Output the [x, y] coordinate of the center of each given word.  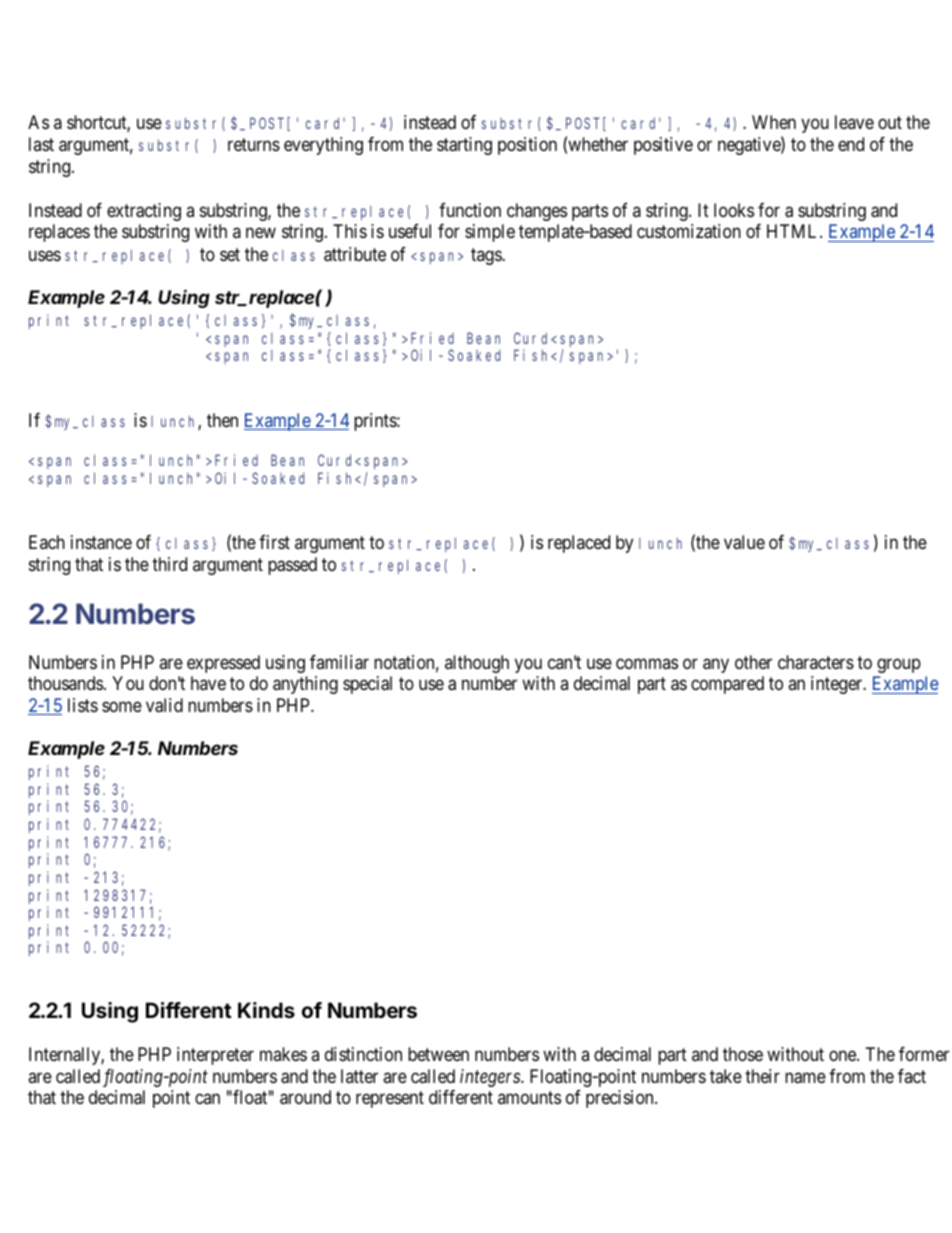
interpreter [215, 1056]
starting [464, 146]
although [477, 664]
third [169, 564]
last [41, 144]
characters [816, 662]
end [851, 144]
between [438, 1054]
